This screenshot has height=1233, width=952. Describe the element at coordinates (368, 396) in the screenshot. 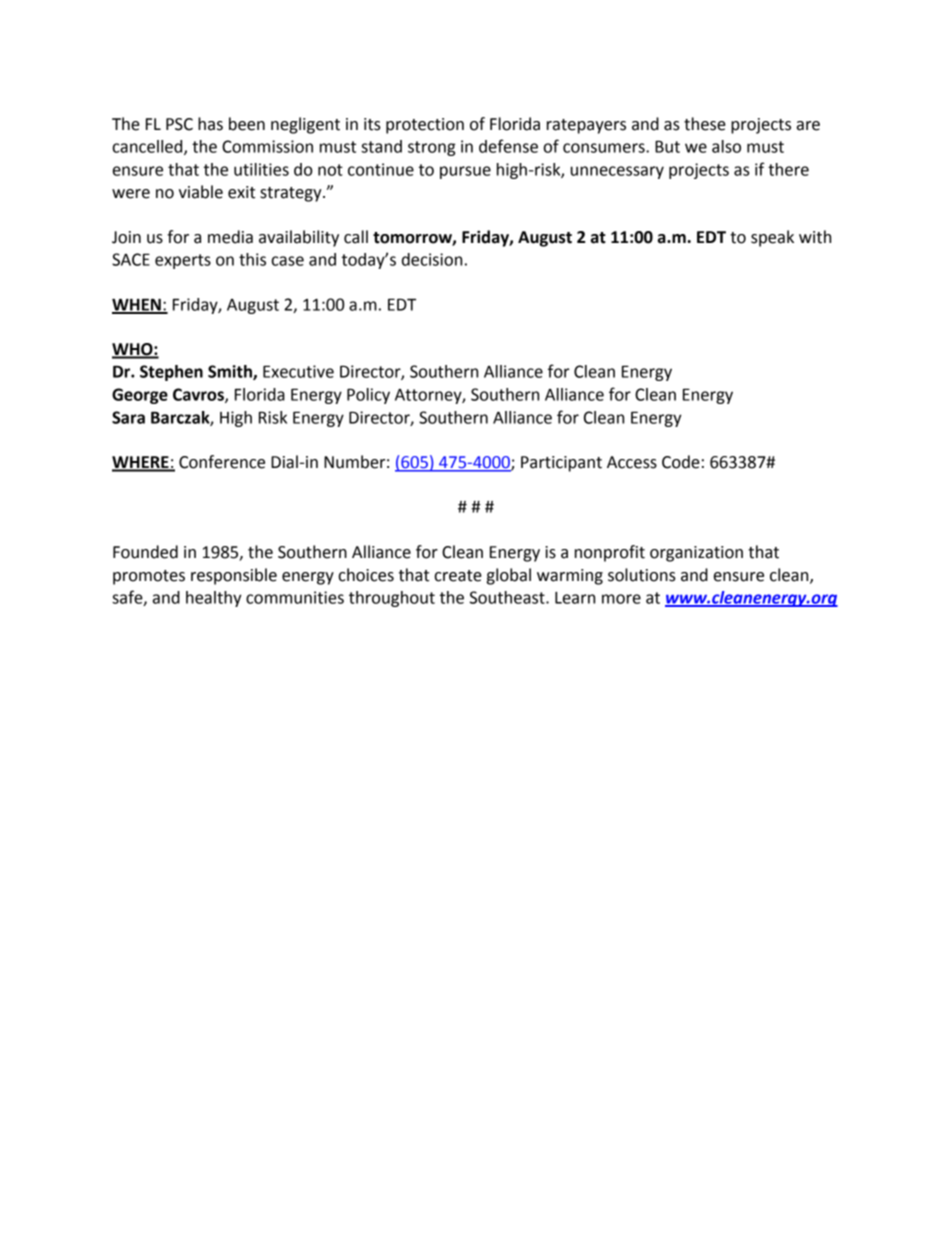

I see `Policy` at that location.
